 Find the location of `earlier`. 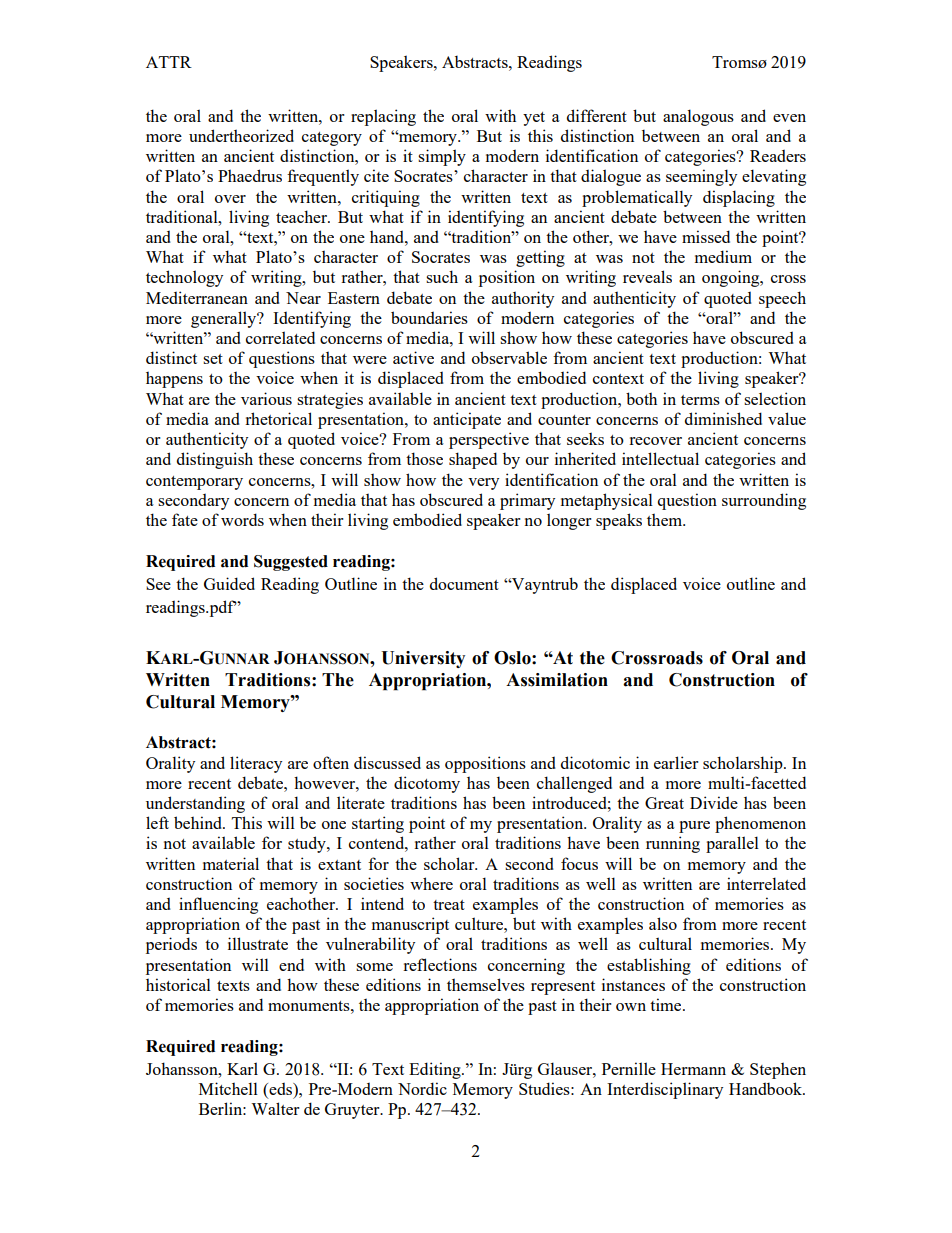

earlier is located at coordinates (676, 762).
